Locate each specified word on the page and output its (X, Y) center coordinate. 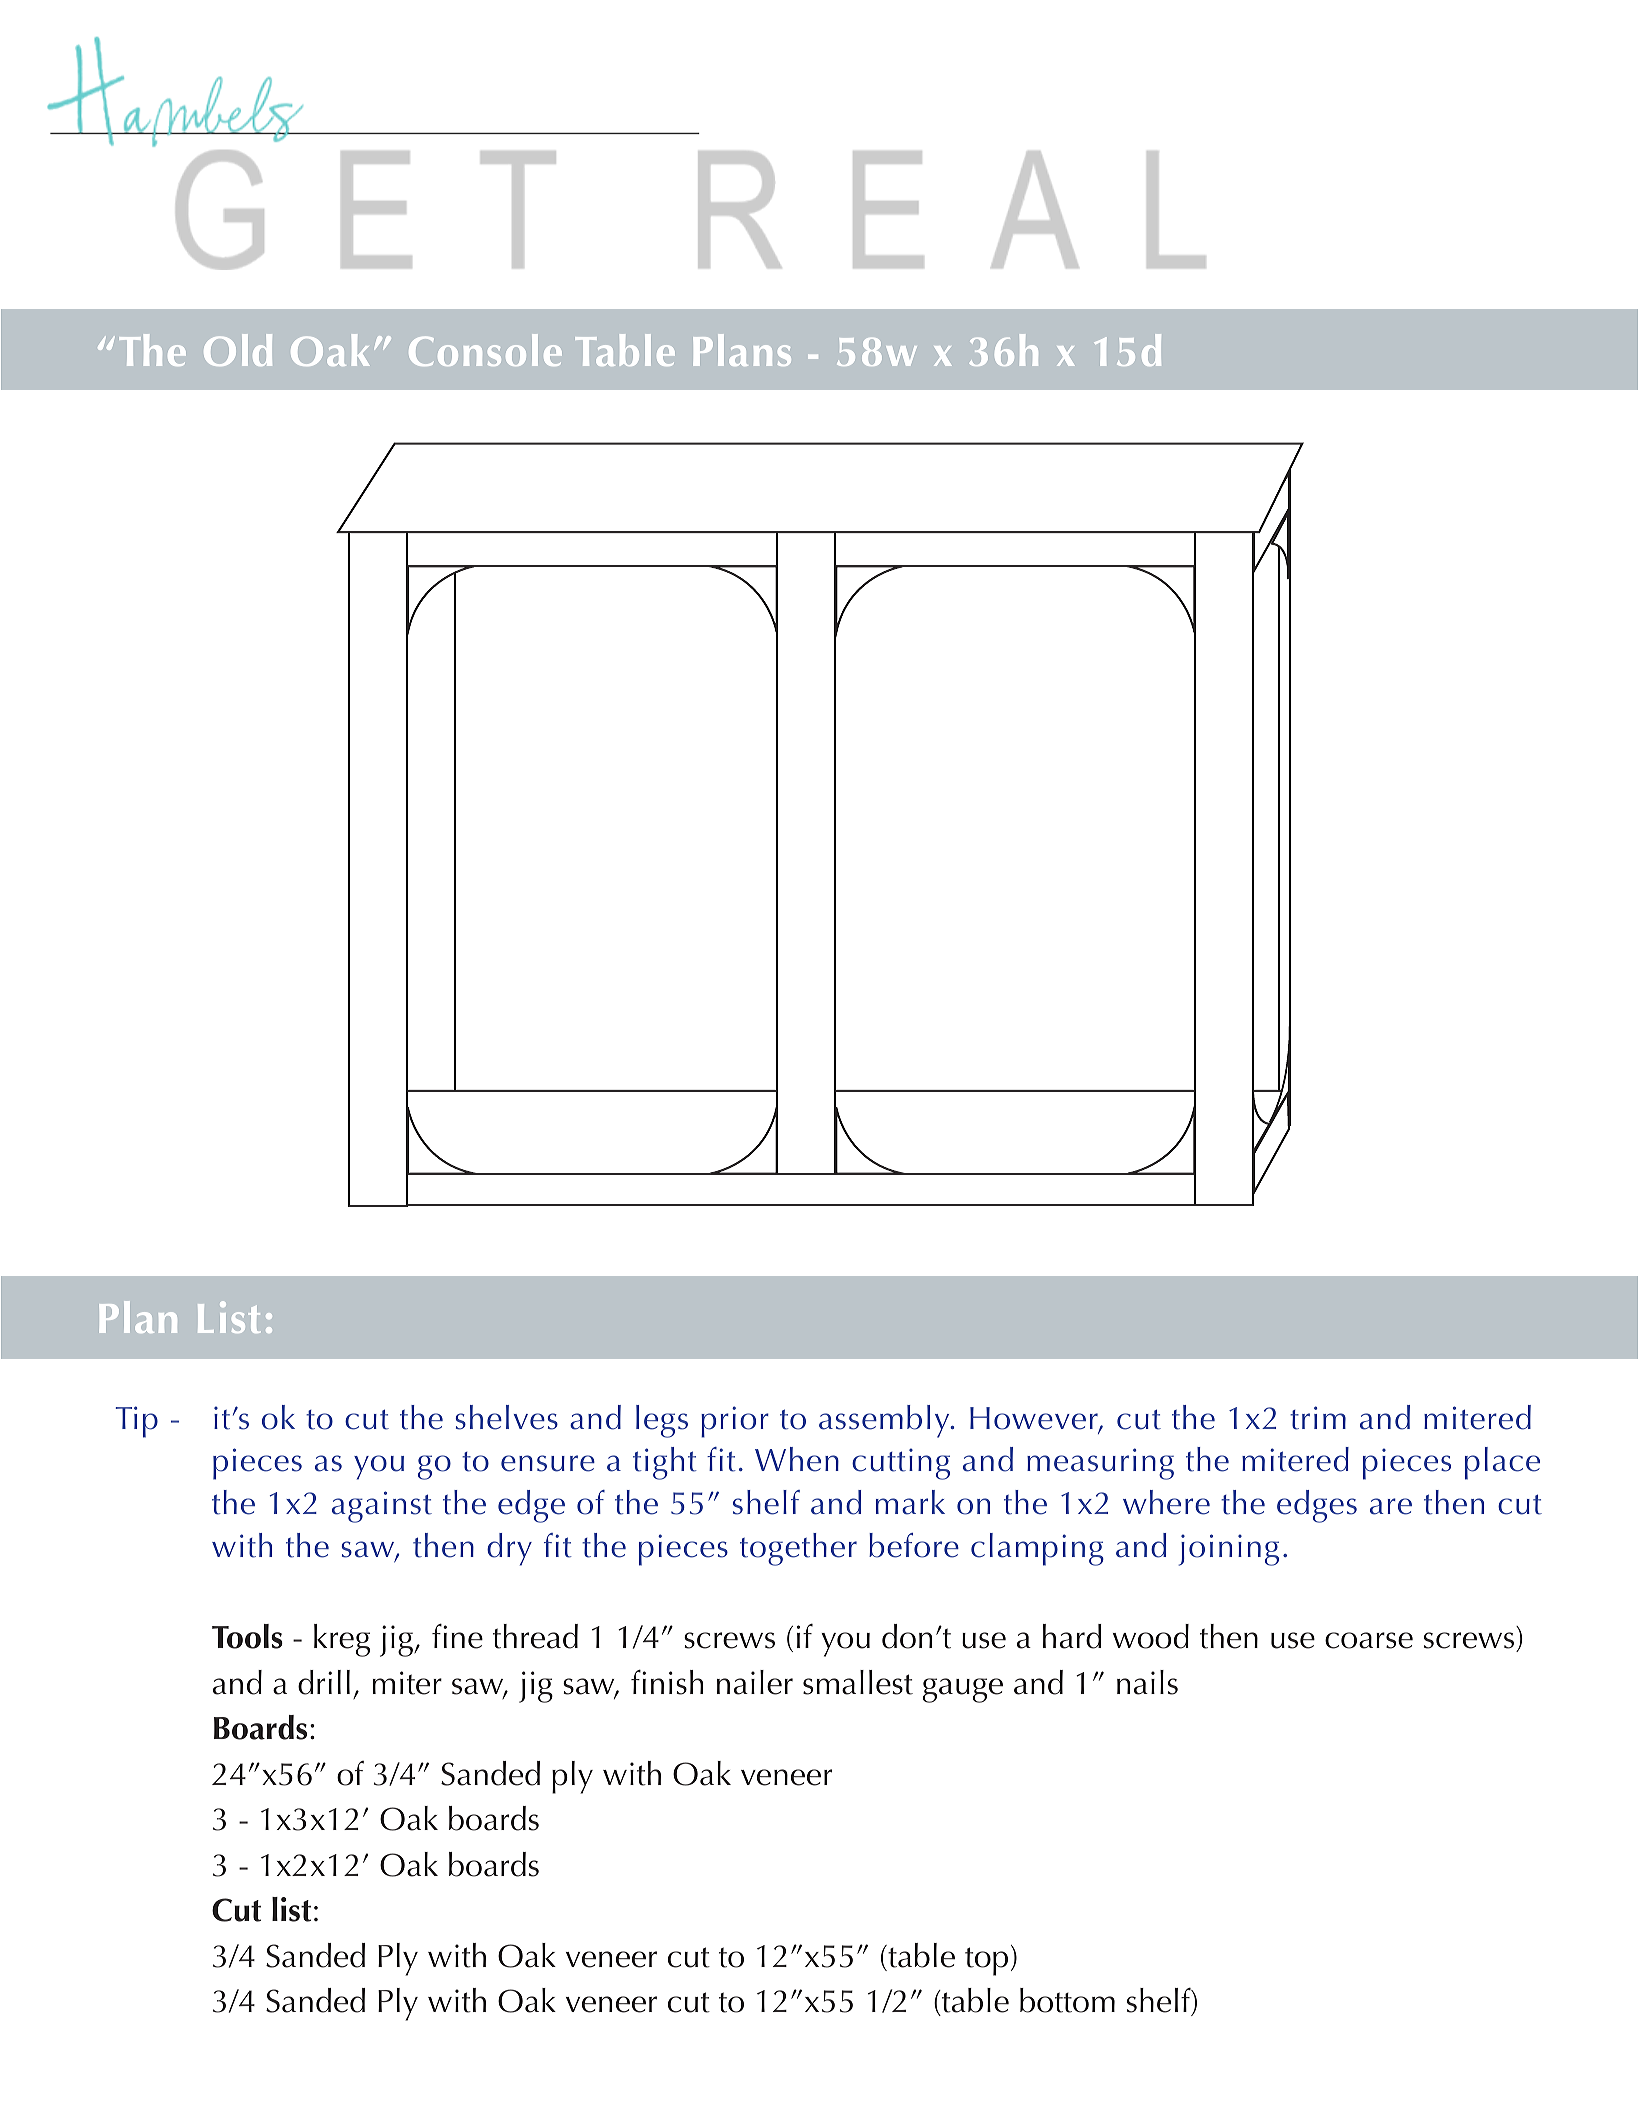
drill (324, 1682)
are (1391, 1506)
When (797, 1459)
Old (238, 350)
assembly (885, 1421)
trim (1318, 1418)
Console (485, 350)
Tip (137, 1422)
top (986, 1961)
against (382, 1507)
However (1035, 1419)
